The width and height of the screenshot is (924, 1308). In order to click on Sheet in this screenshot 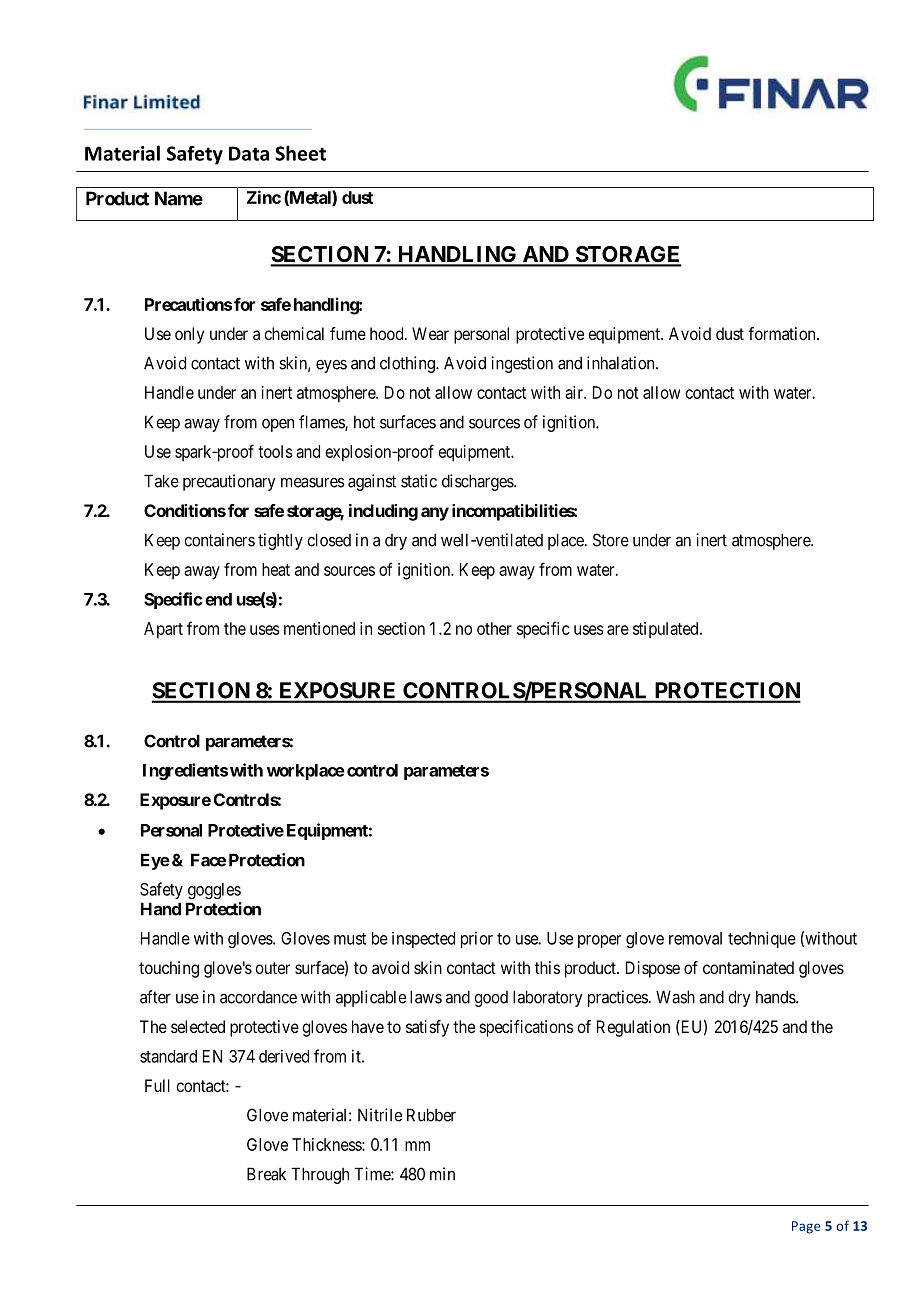, I will do `click(300, 153)`.
